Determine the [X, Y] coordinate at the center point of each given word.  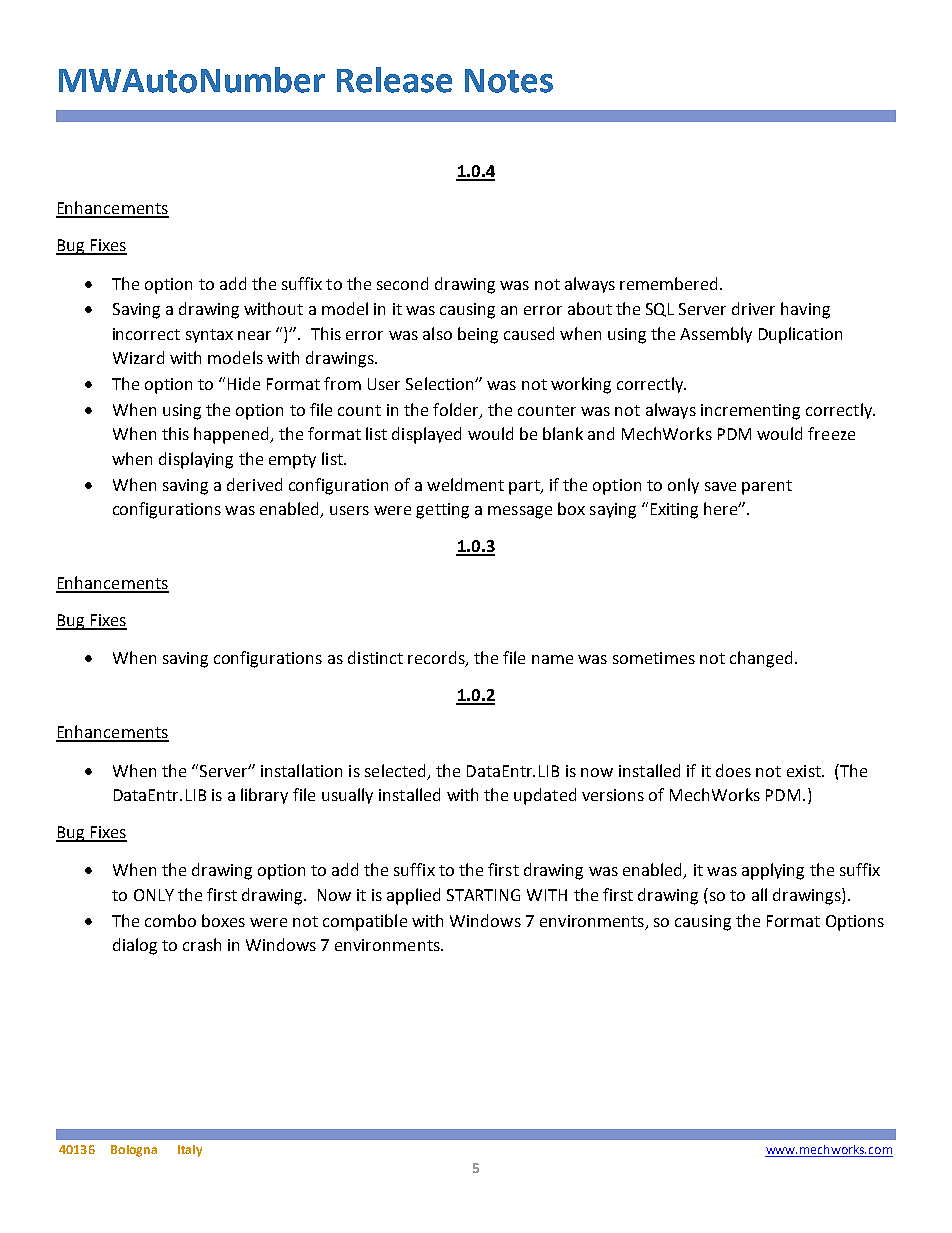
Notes [509, 81]
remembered [668, 283]
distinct [375, 657]
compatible [365, 922]
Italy [190, 1151]
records [437, 659]
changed [761, 659]
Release [394, 80]
